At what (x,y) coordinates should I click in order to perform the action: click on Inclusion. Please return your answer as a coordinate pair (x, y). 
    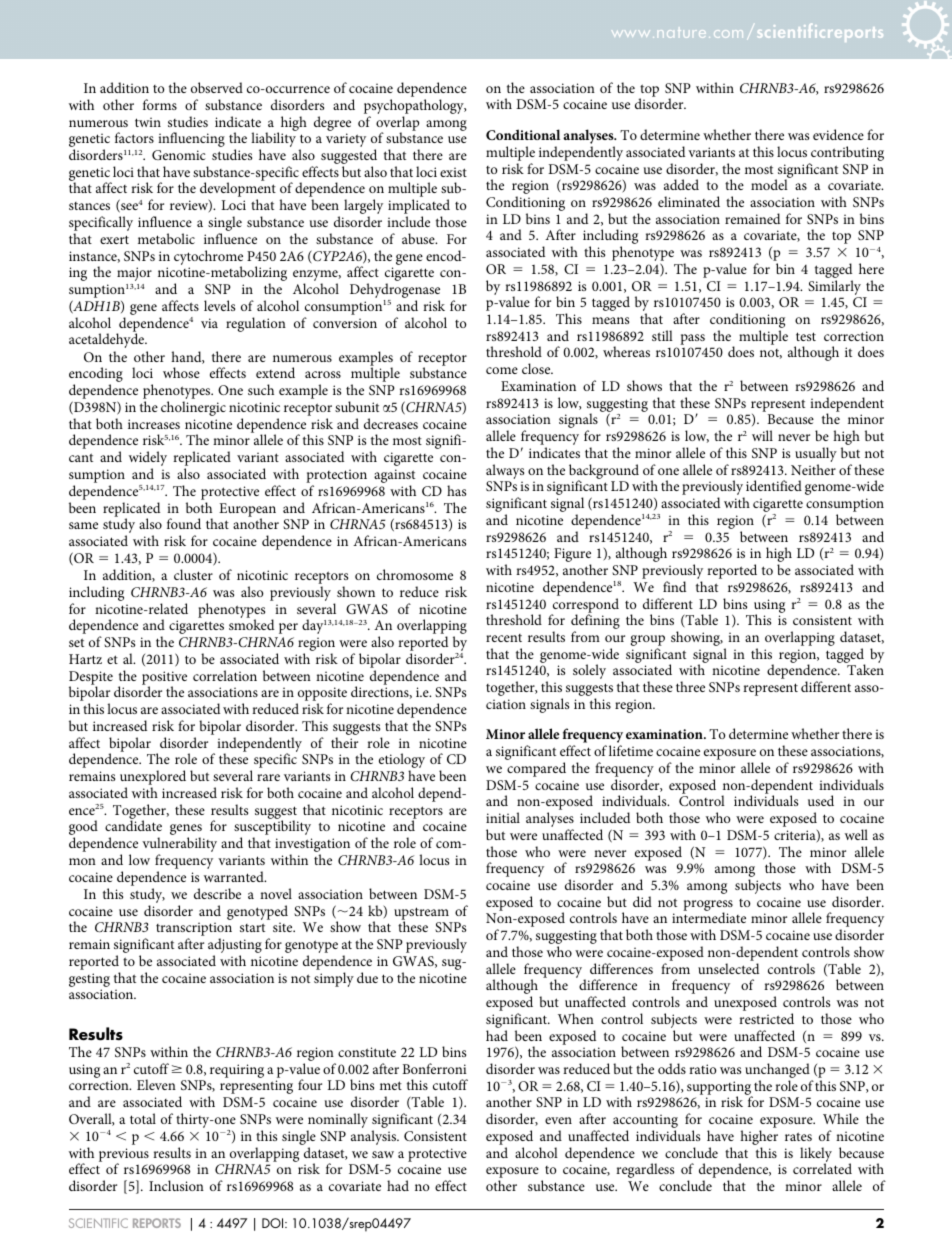
    Looking at the image, I should click on (176, 1185).
